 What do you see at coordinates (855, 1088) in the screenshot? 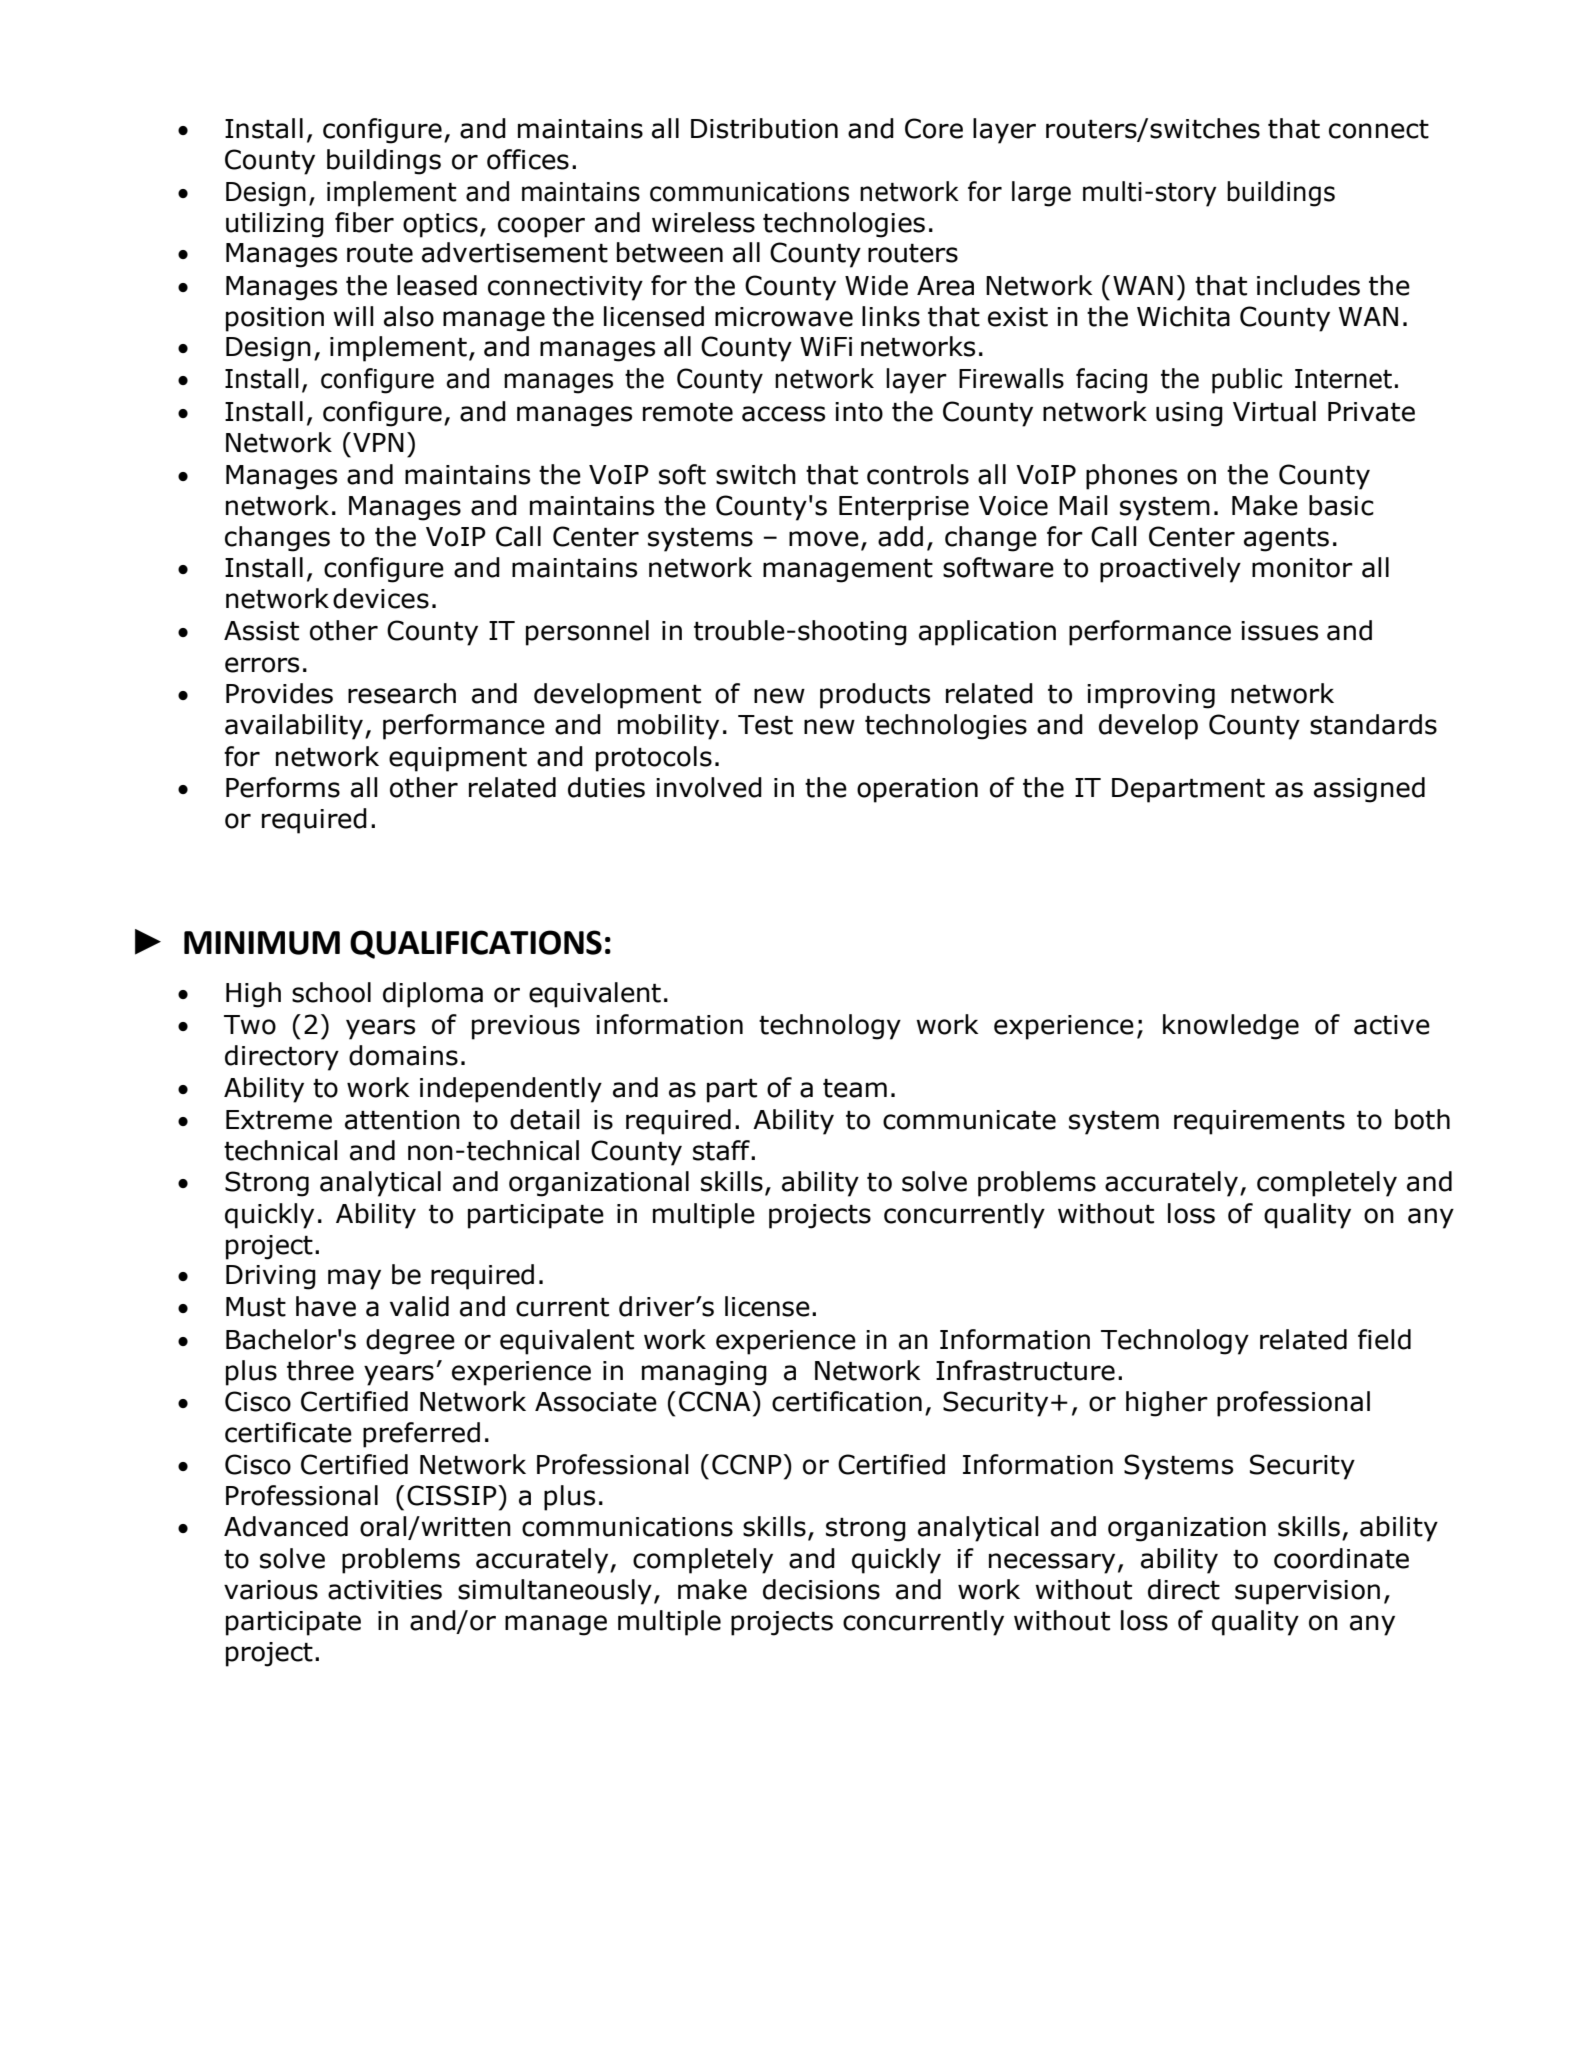
I see `team` at bounding box center [855, 1088].
